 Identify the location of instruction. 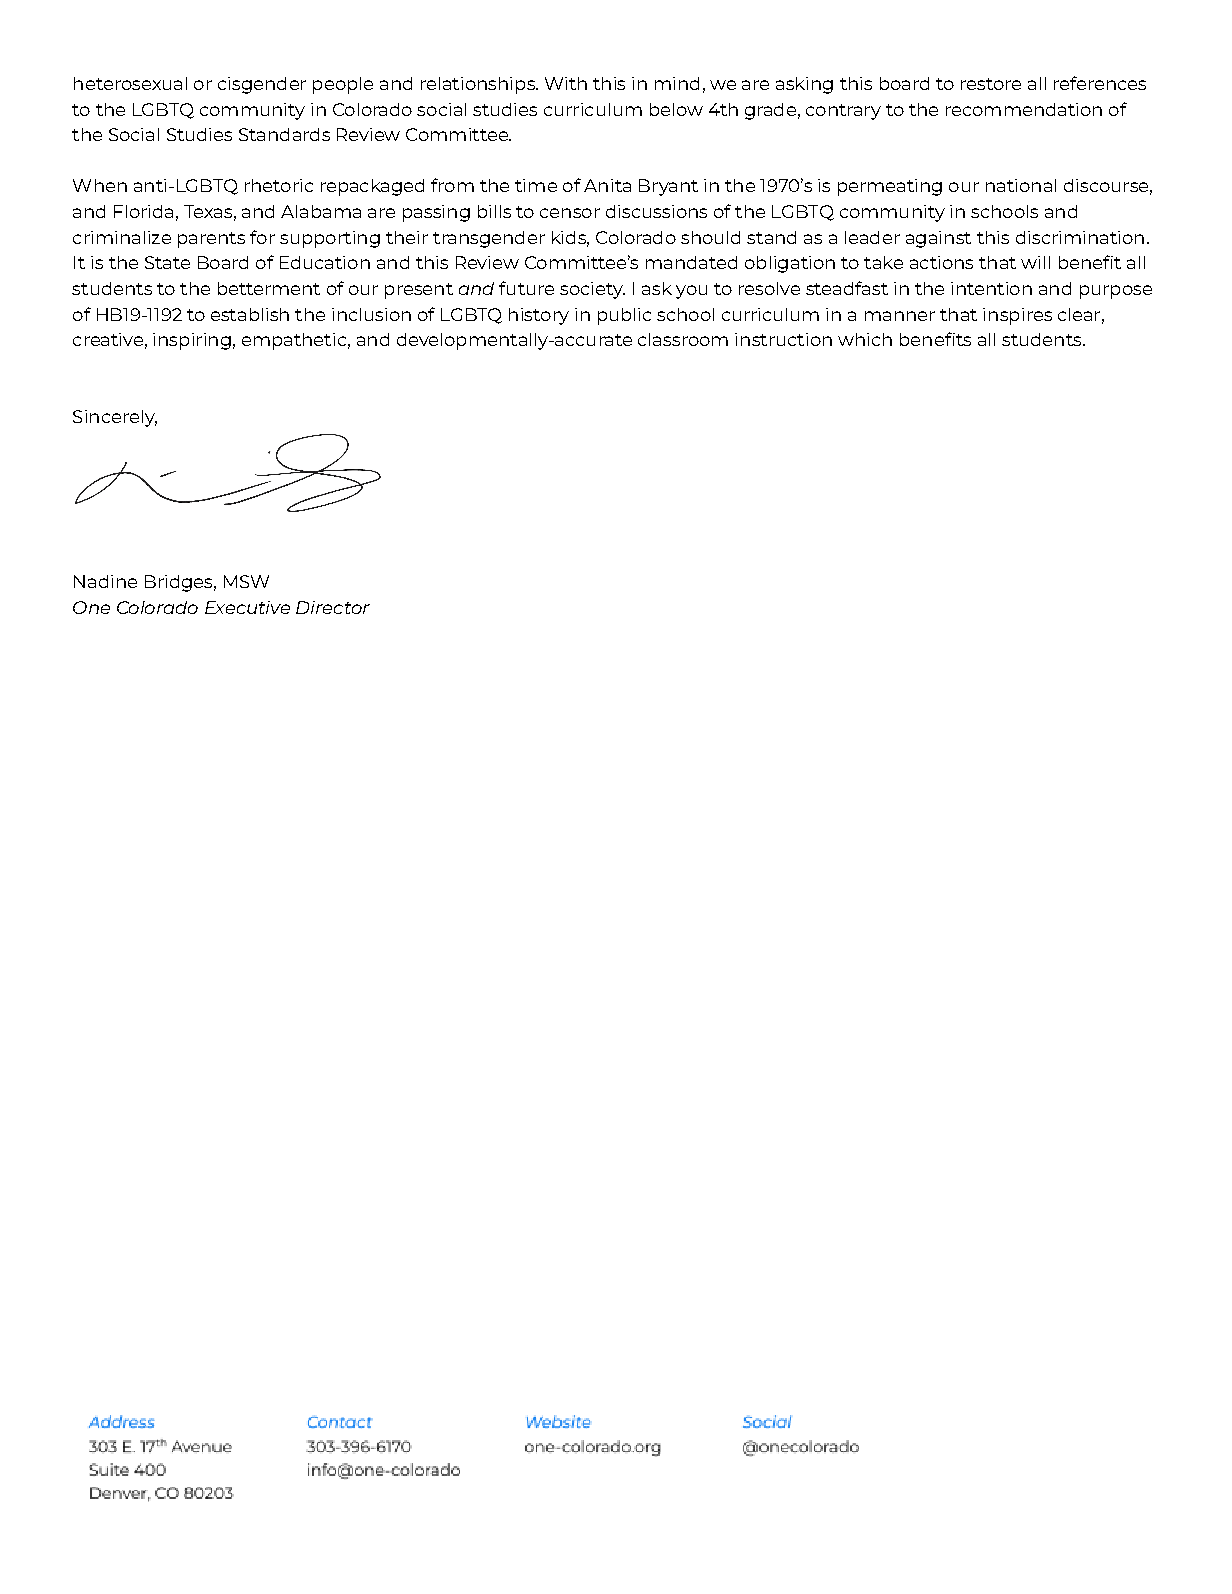
(783, 339).
